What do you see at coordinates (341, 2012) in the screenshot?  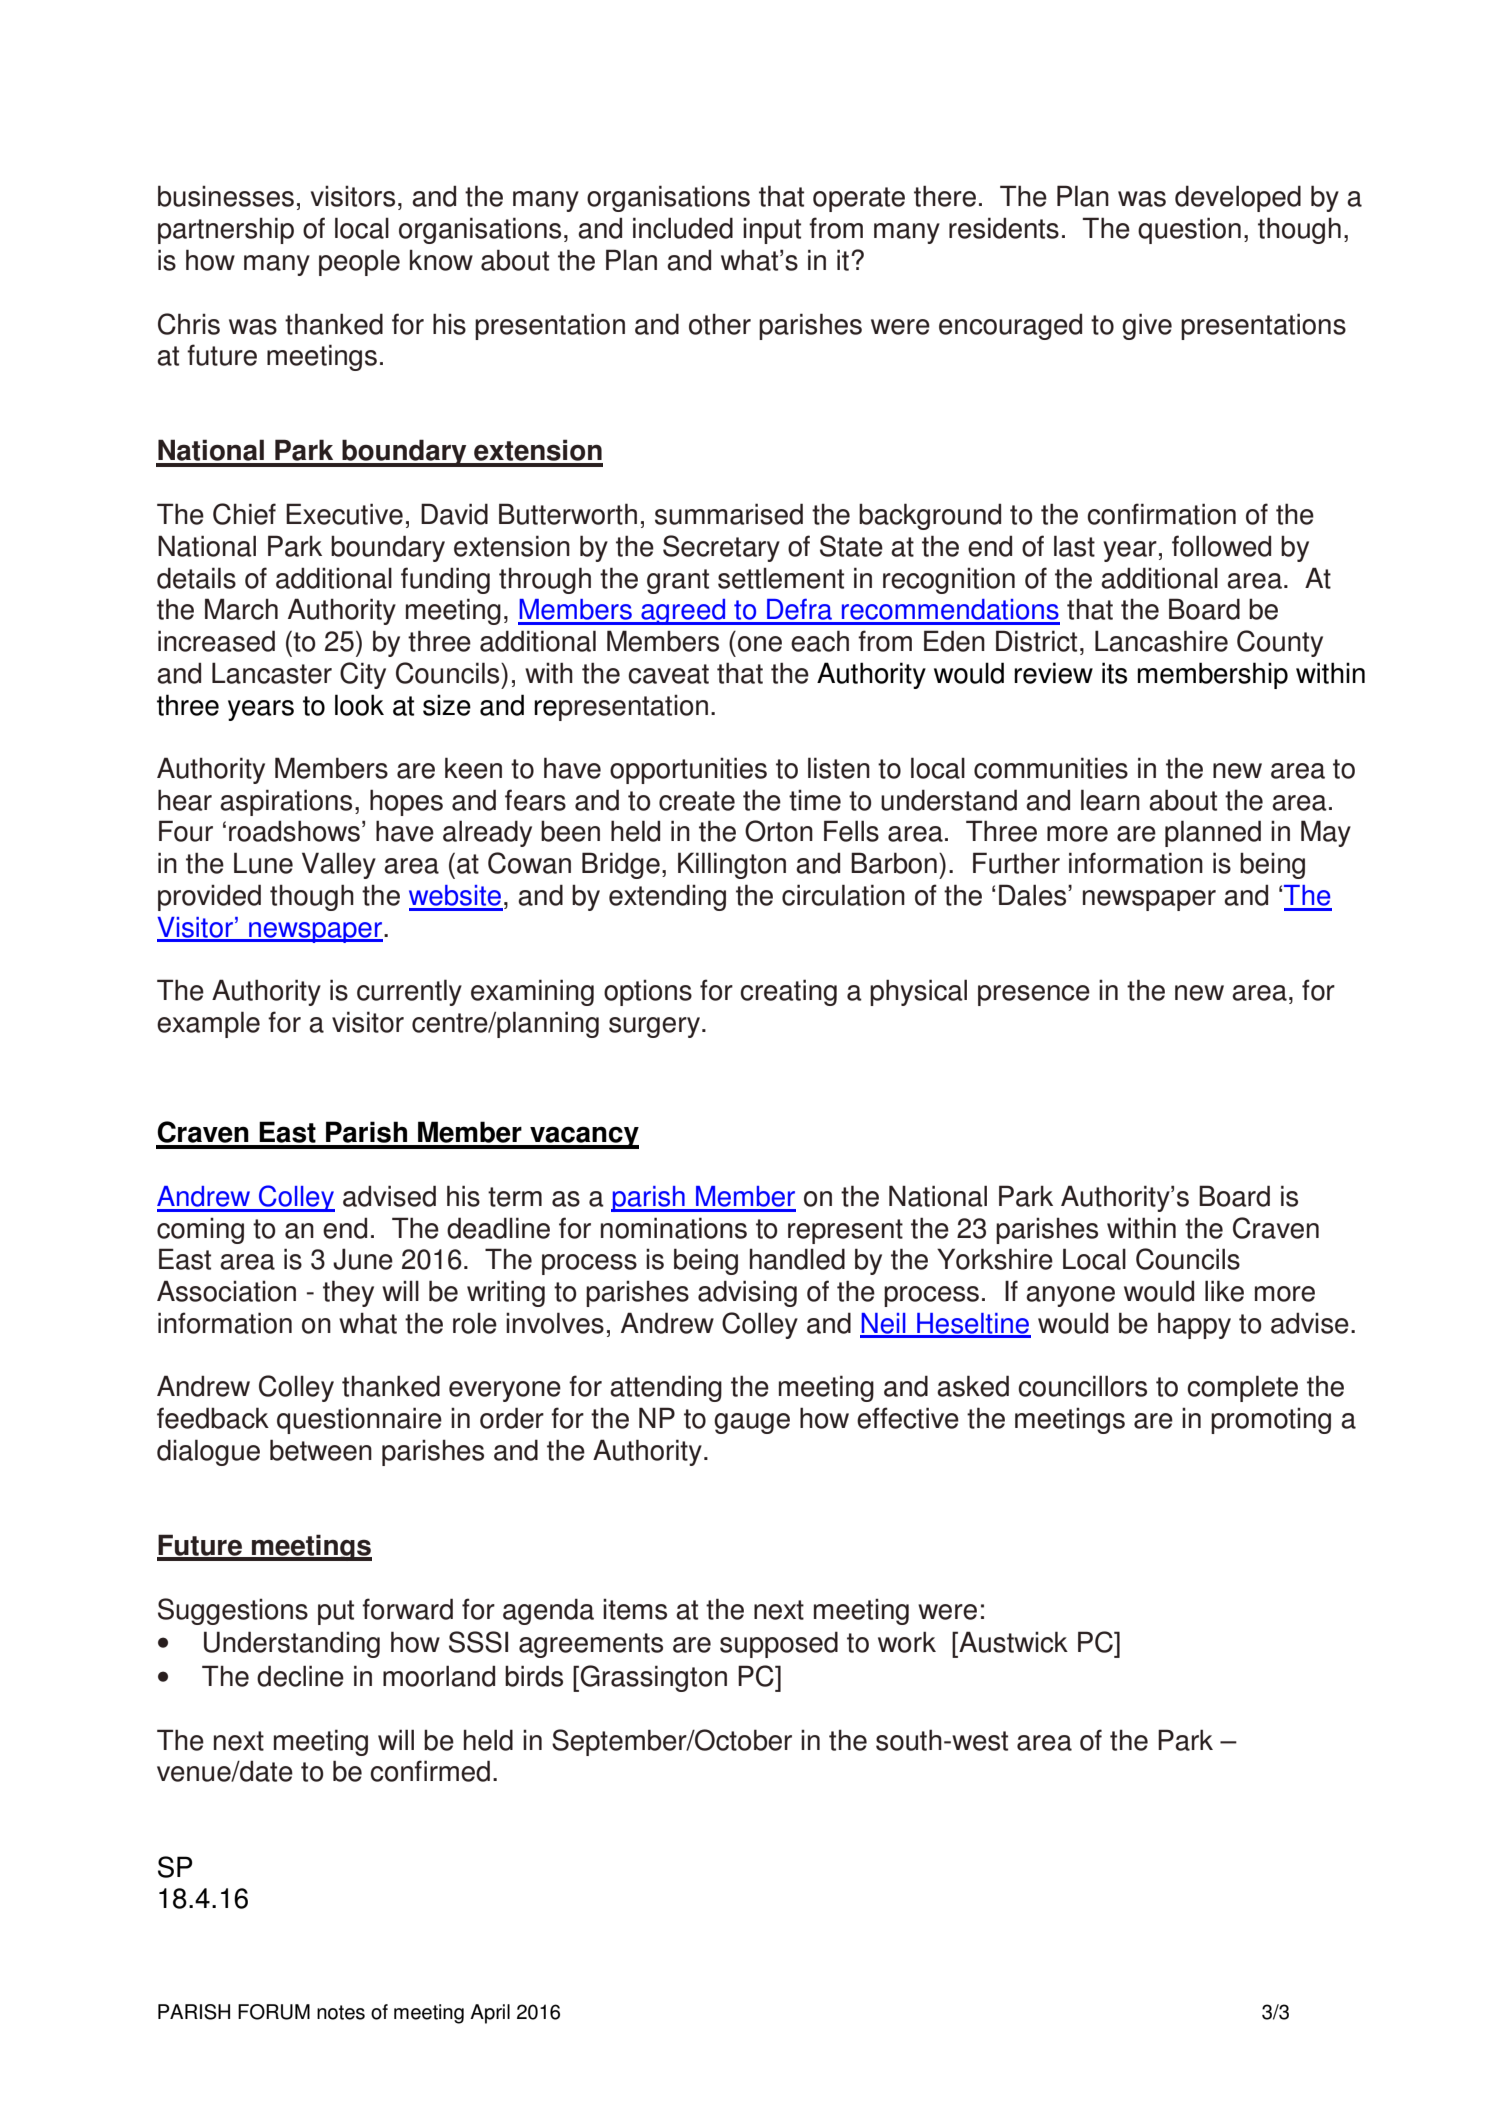 I see `notes` at bounding box center [341, 2012].
